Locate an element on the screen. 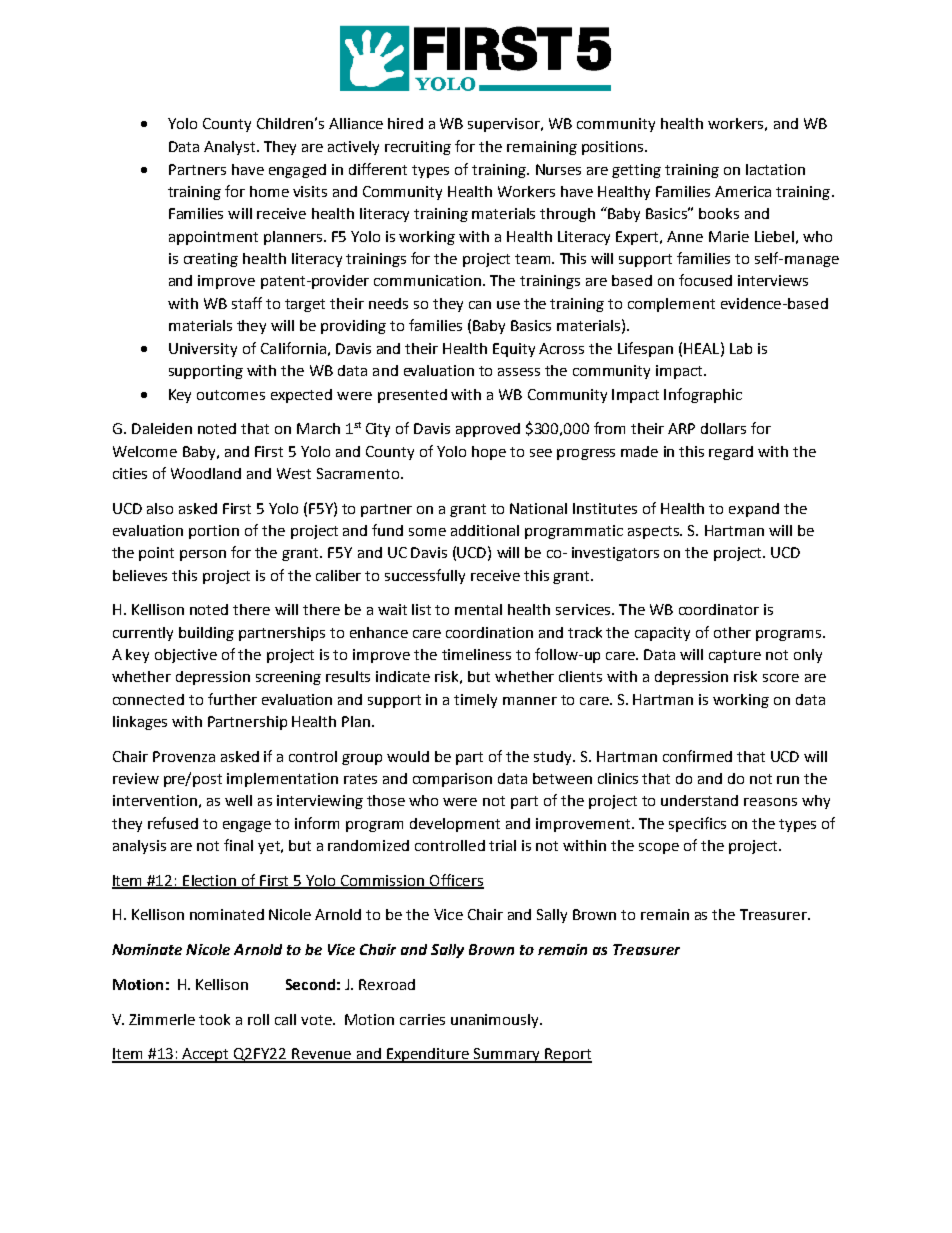 Image resolution: width=952 pixels, height=1233 pixels. person is located at coordinates (203, 555).
